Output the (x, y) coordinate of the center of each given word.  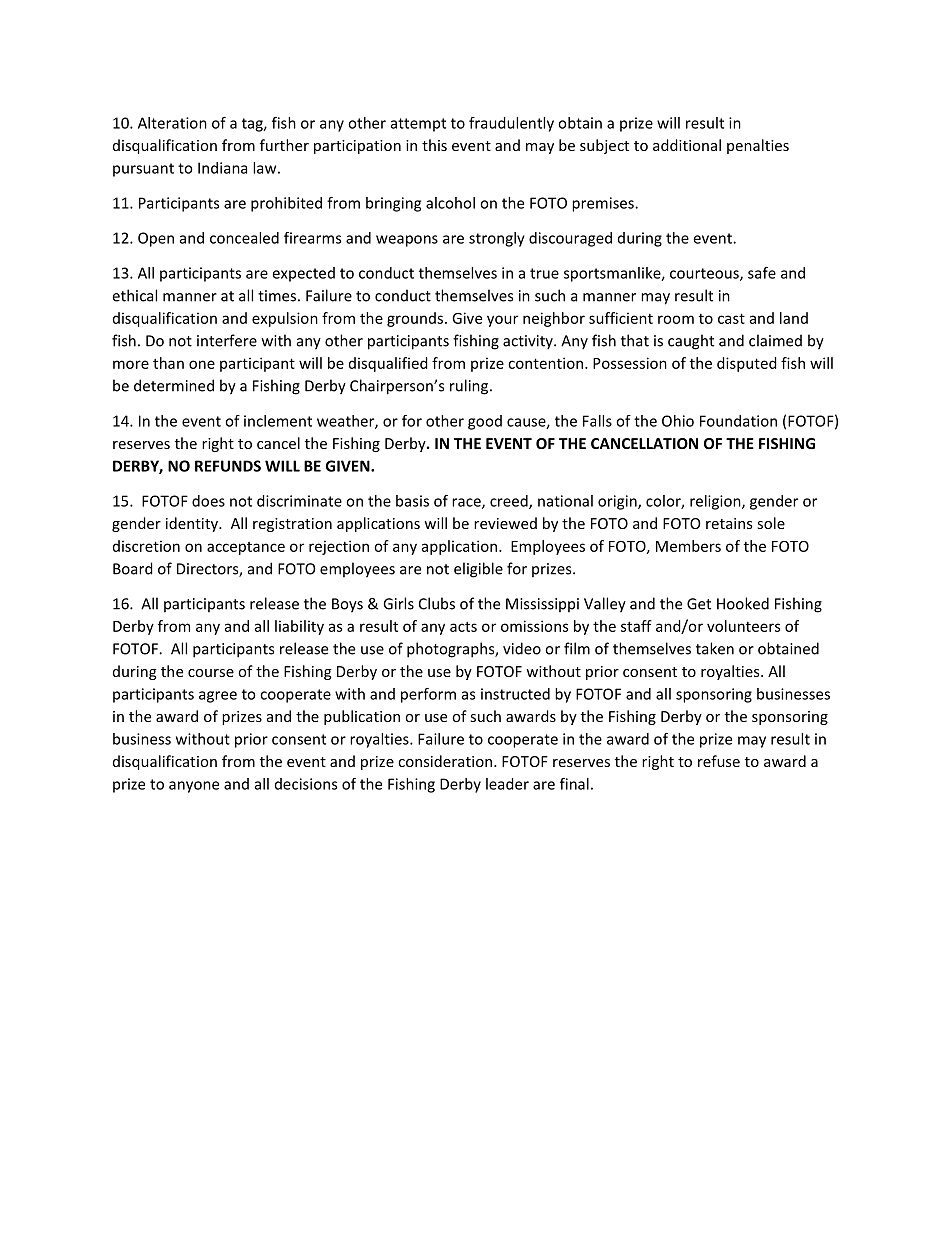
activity (529, 342)
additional (687, 145)
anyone (194, 787)
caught (691, 342)
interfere (227, 340)
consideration (445, 761)
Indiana (222, 168)
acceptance (246, 548)
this (434, 145)
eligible (478, 570)
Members (688, 546)
